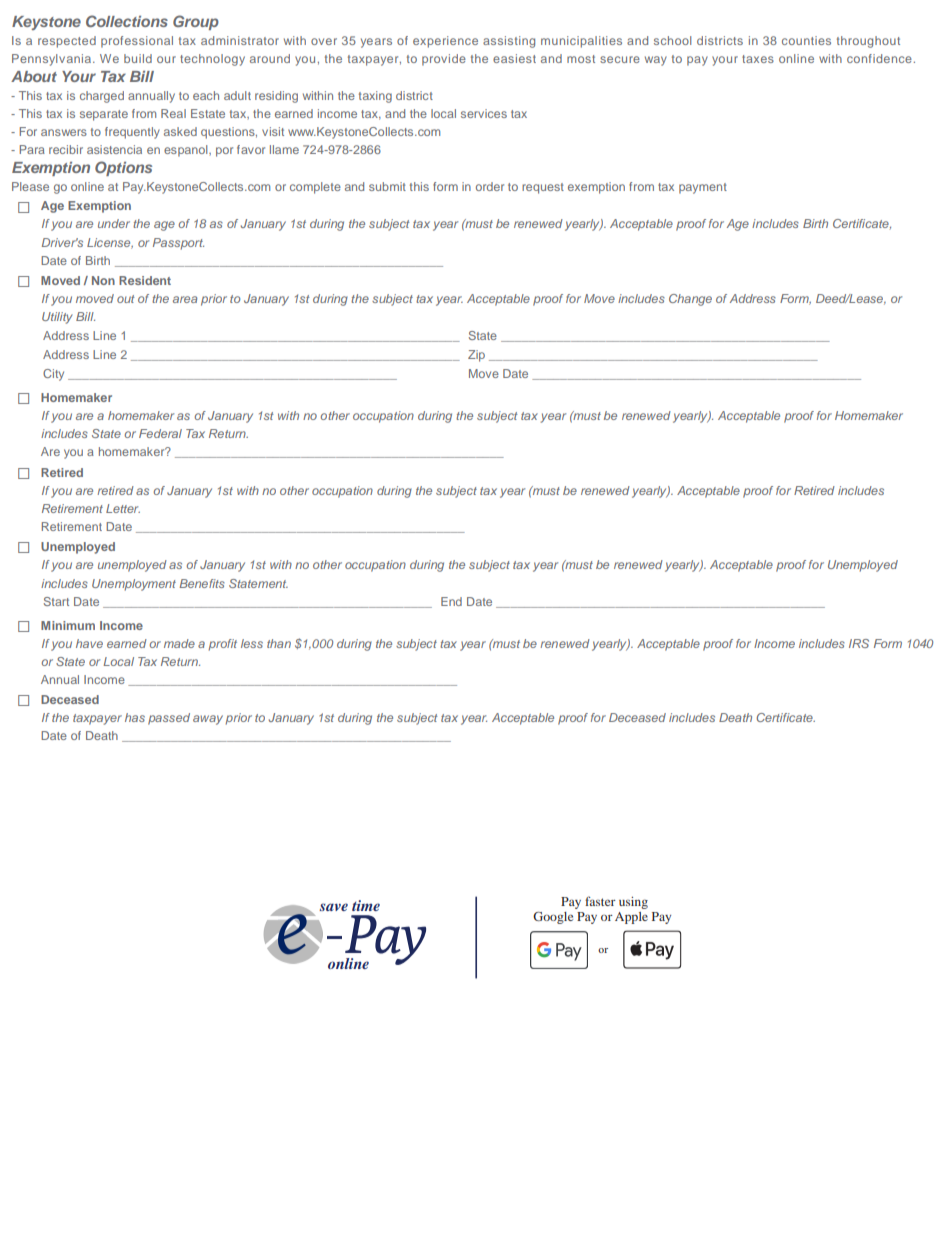 The image size is (952, 1233). Describe the element at coordinates (445, 42) in the document. I see `experience` at that location.
